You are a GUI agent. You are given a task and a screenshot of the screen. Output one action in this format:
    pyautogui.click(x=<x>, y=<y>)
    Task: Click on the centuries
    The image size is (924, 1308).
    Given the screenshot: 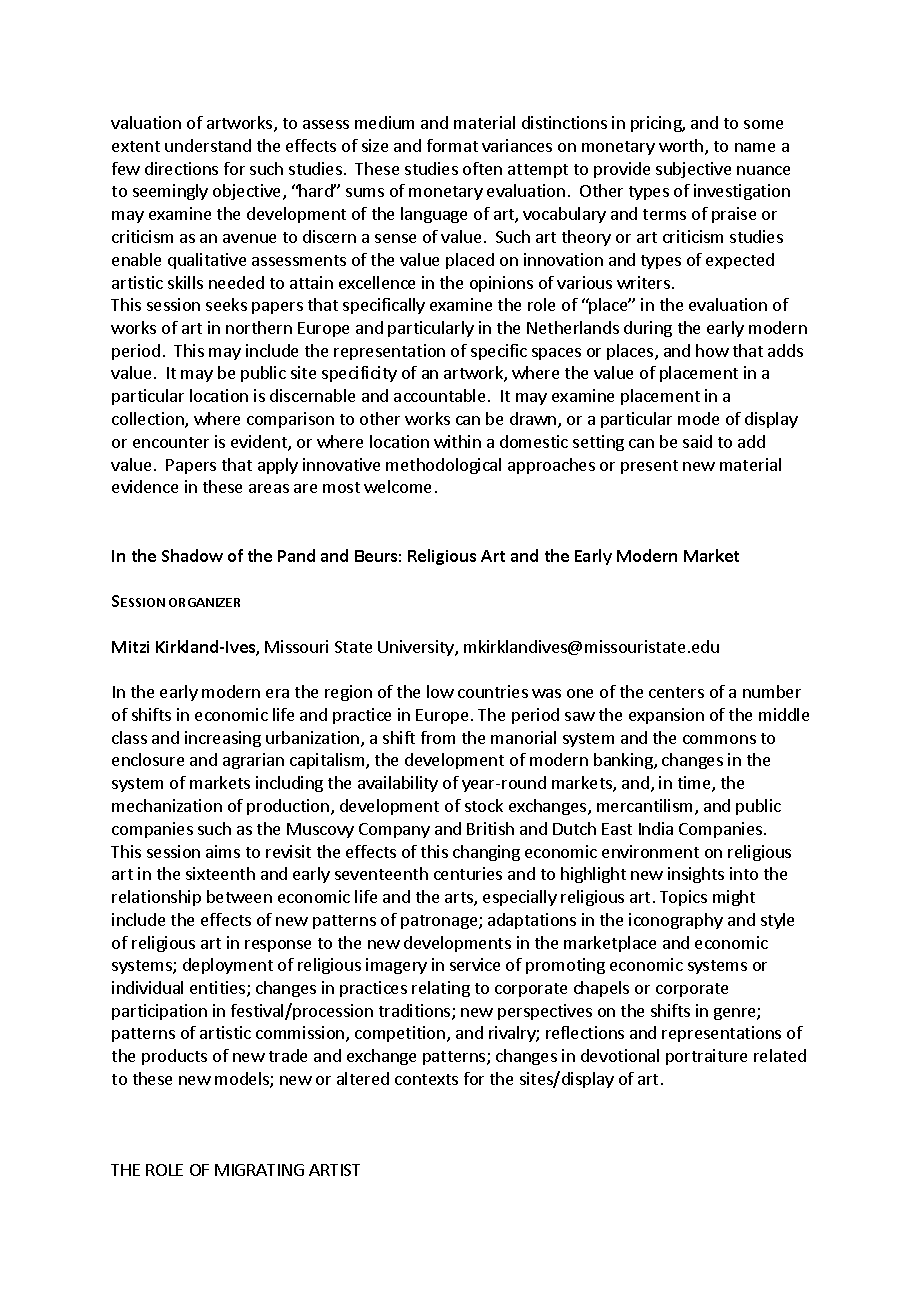 What is the action you would take?
    pyautogui.click(x=468, y=873)
